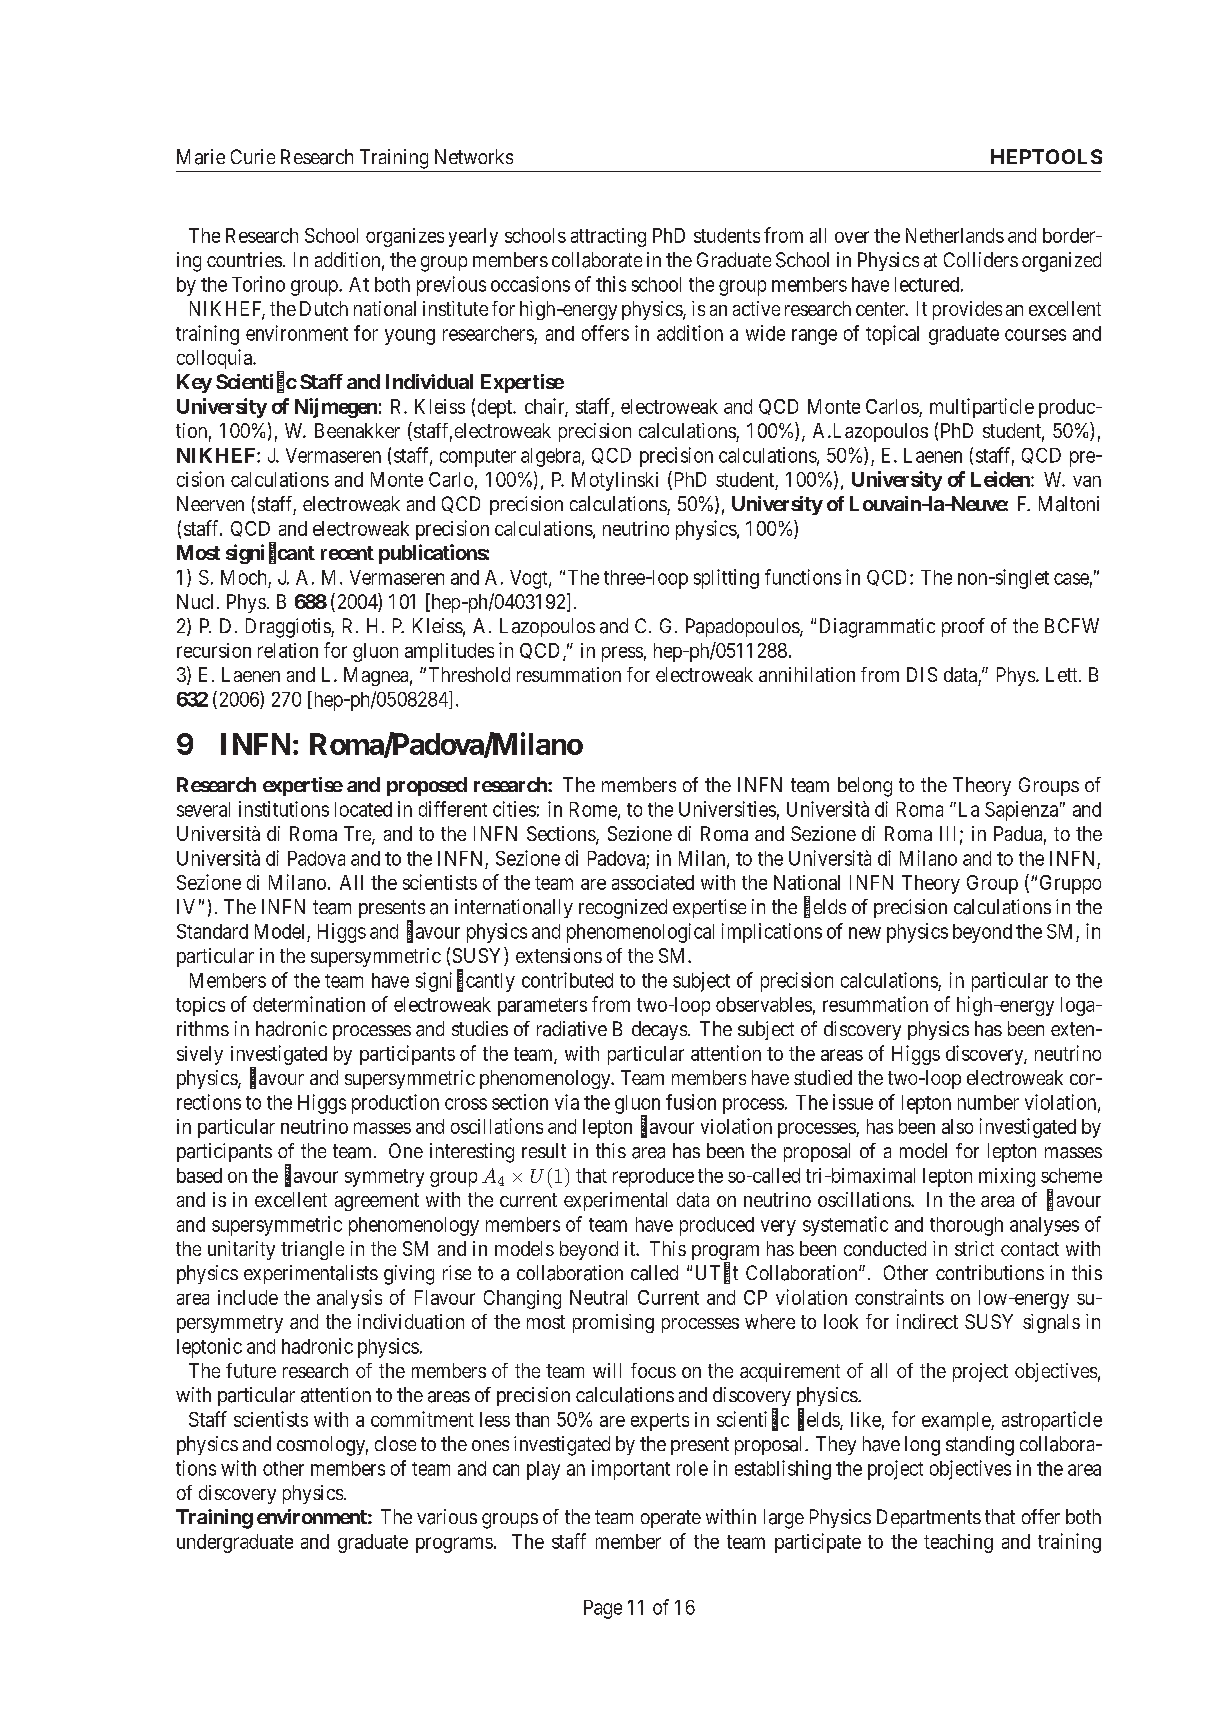  I want to click on triangle, so click(312, 1250).
